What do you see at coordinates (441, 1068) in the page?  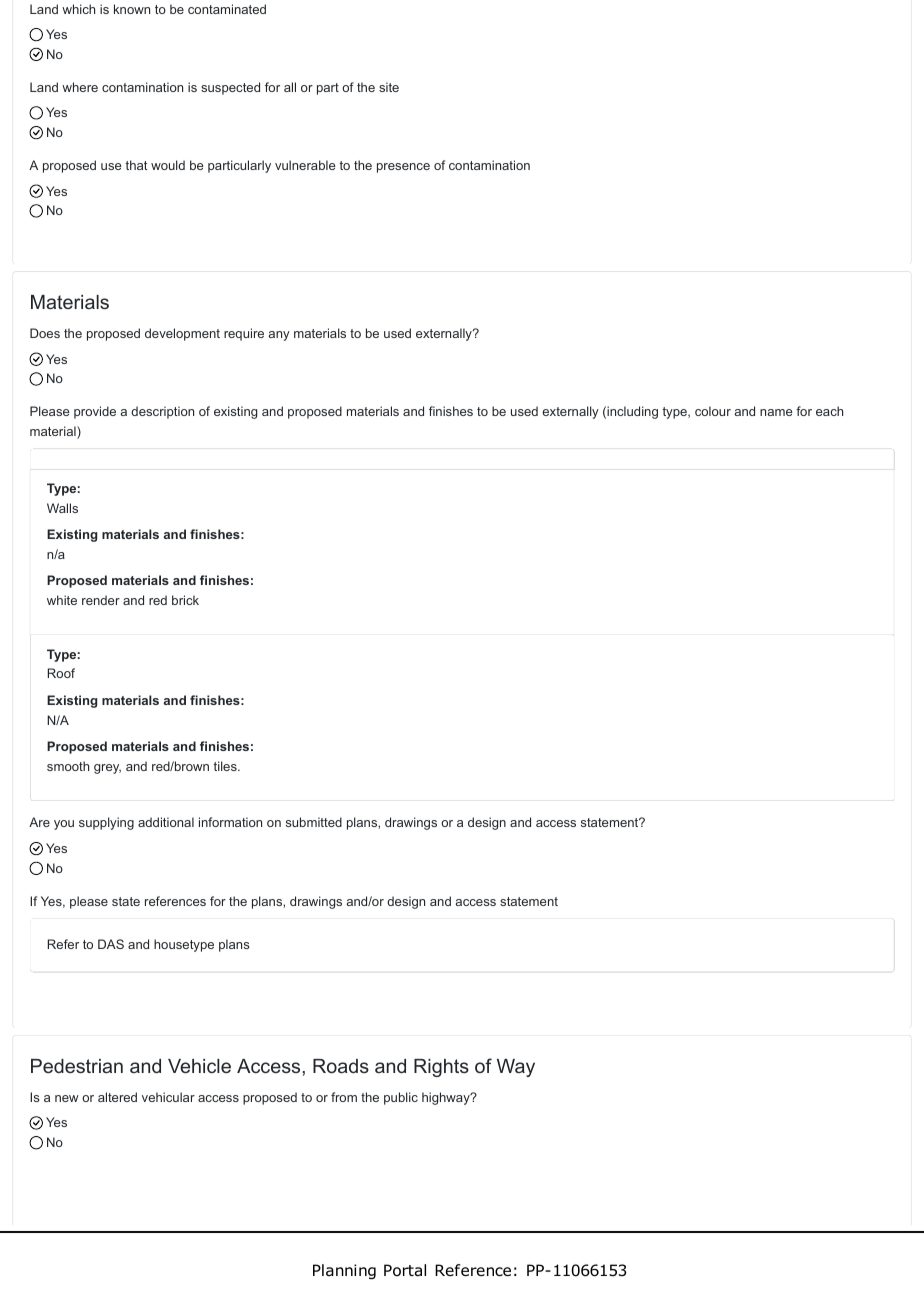 I see `Rights` at bounding box center [441, 1068].
